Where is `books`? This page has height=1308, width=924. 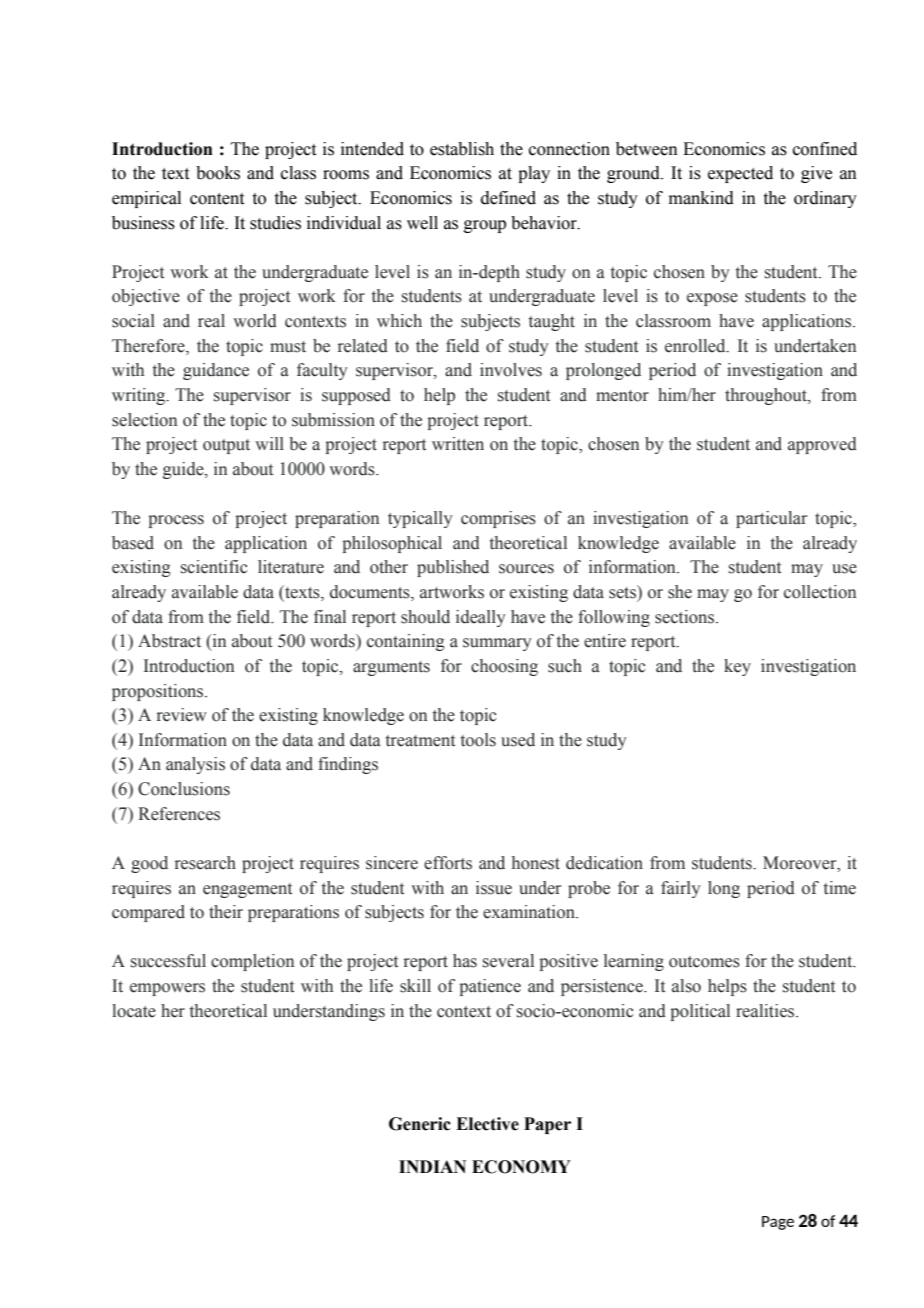 books is located at coordinates (218, 173).
